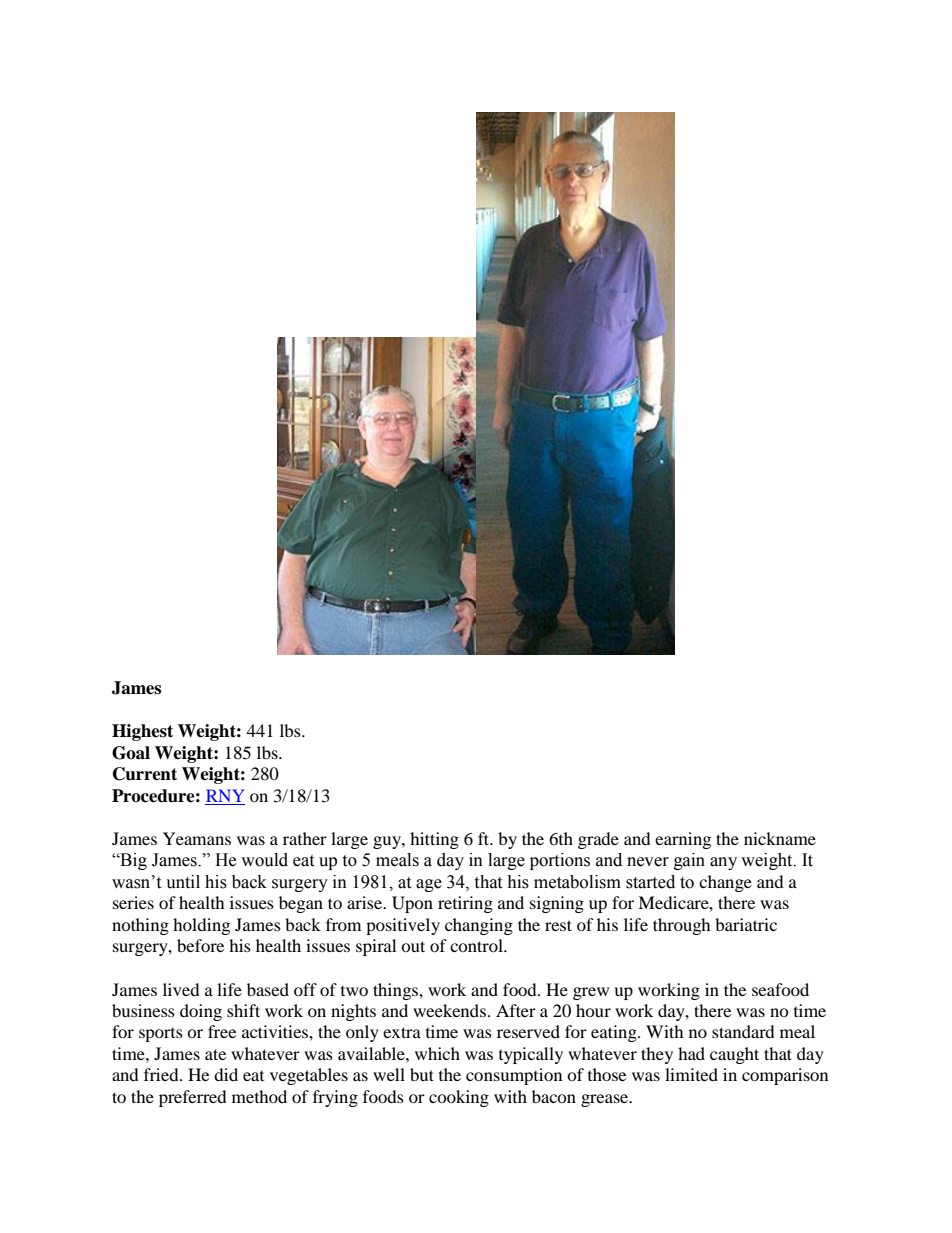 This document has width=952, height=1233. What do you see at coordinates (780, 838) in the document?
I see `nickname` at bounding box center [780, 838].
